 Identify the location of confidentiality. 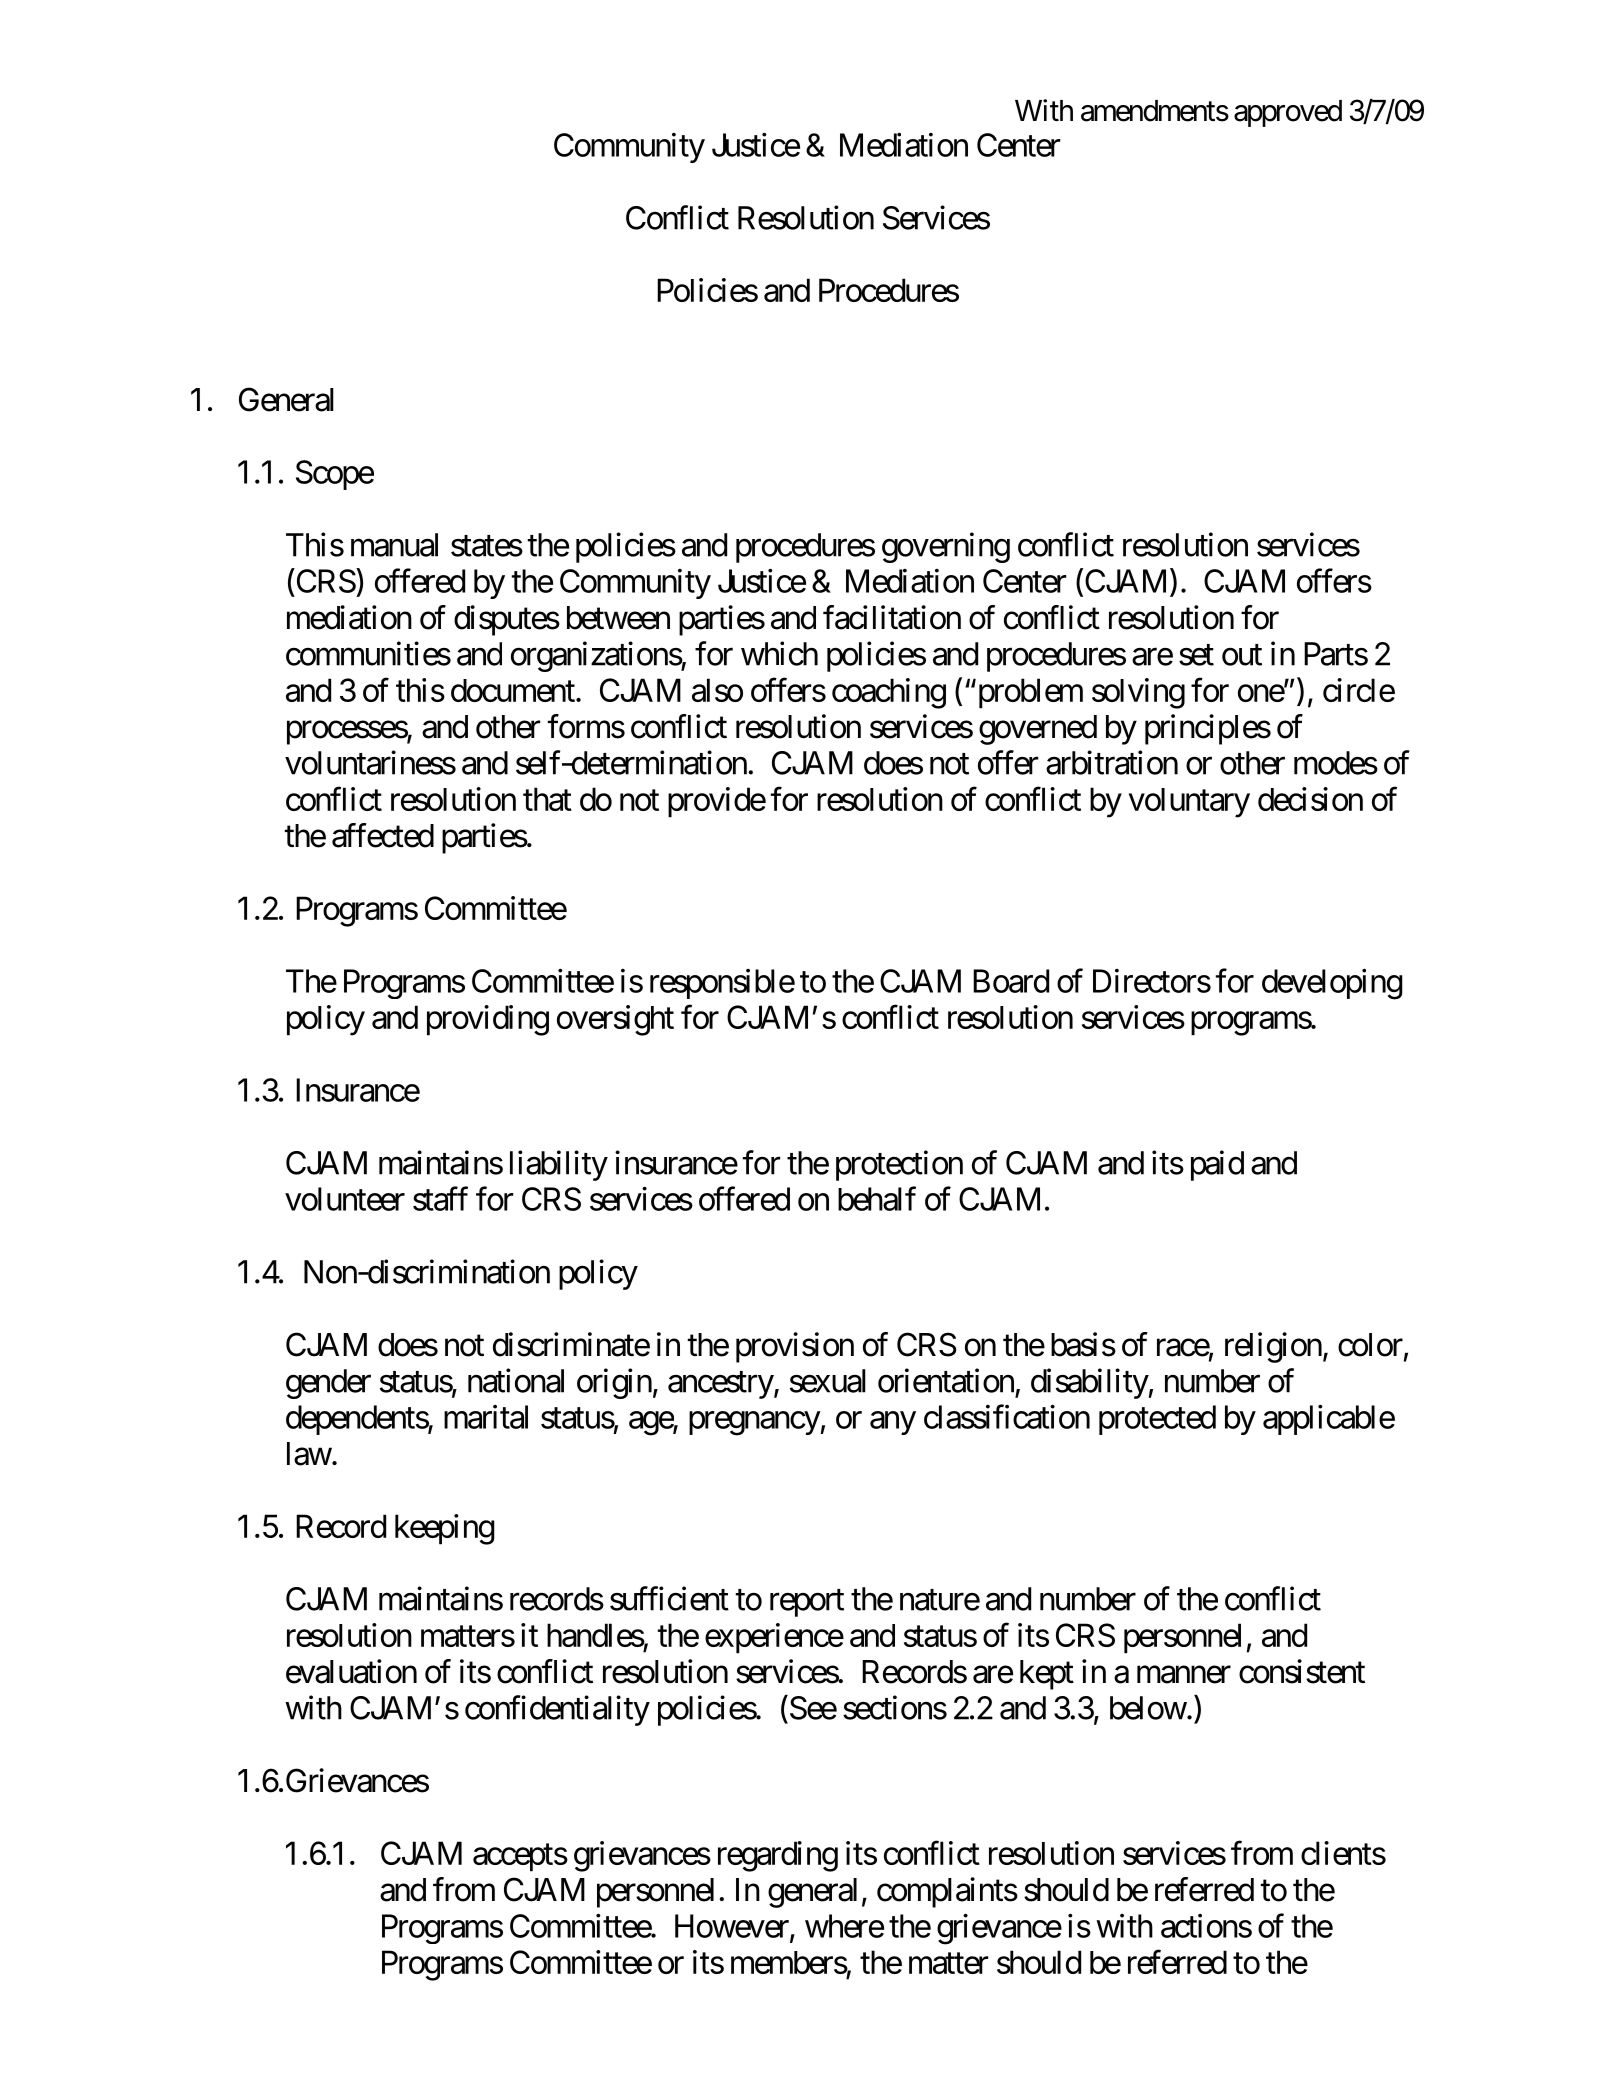
(557, 1710).
